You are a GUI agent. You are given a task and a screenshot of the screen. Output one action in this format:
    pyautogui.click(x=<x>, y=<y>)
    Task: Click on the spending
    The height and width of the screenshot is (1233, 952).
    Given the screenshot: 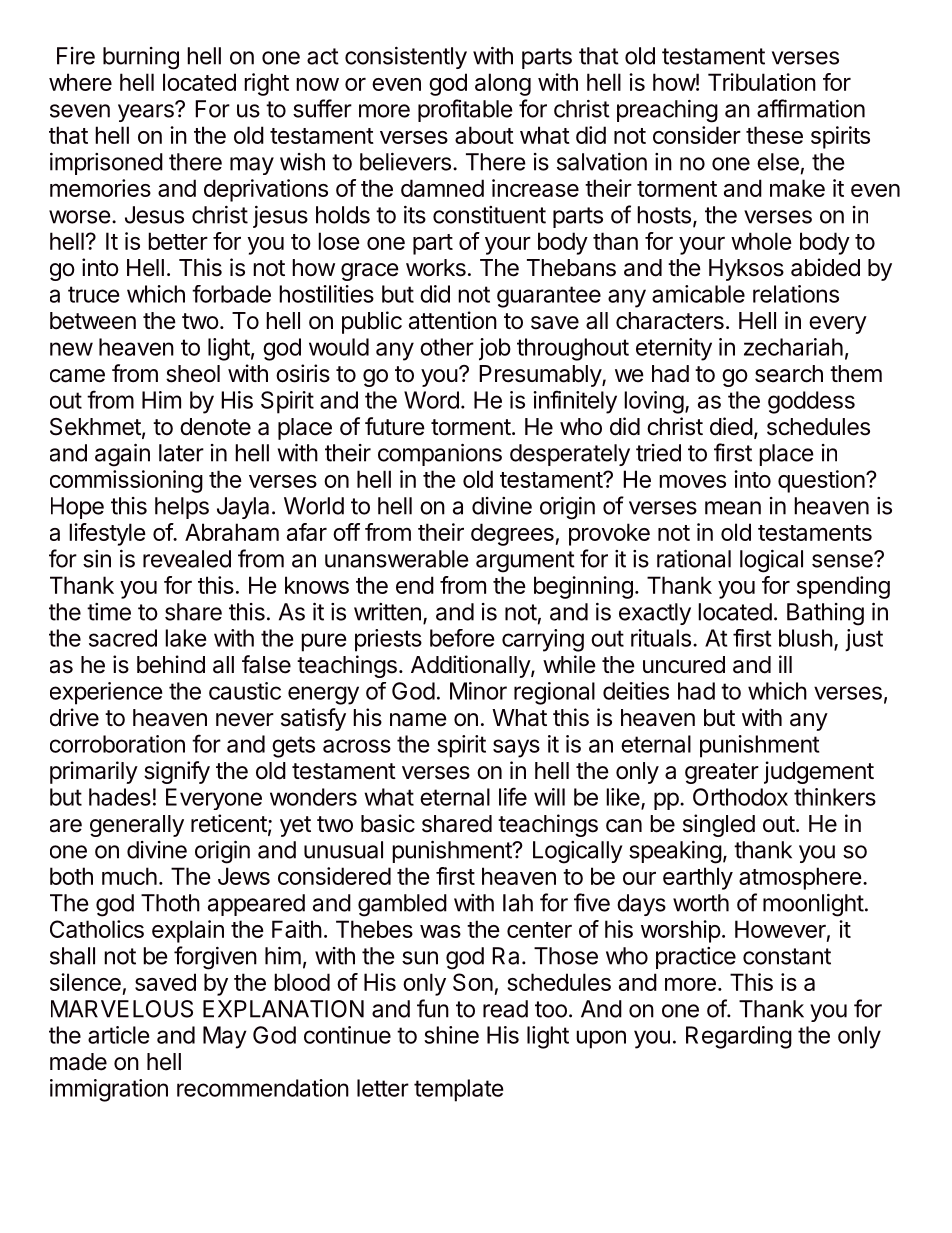 What is the action you would take?
    pyautogui.click(x=843, y=587)
